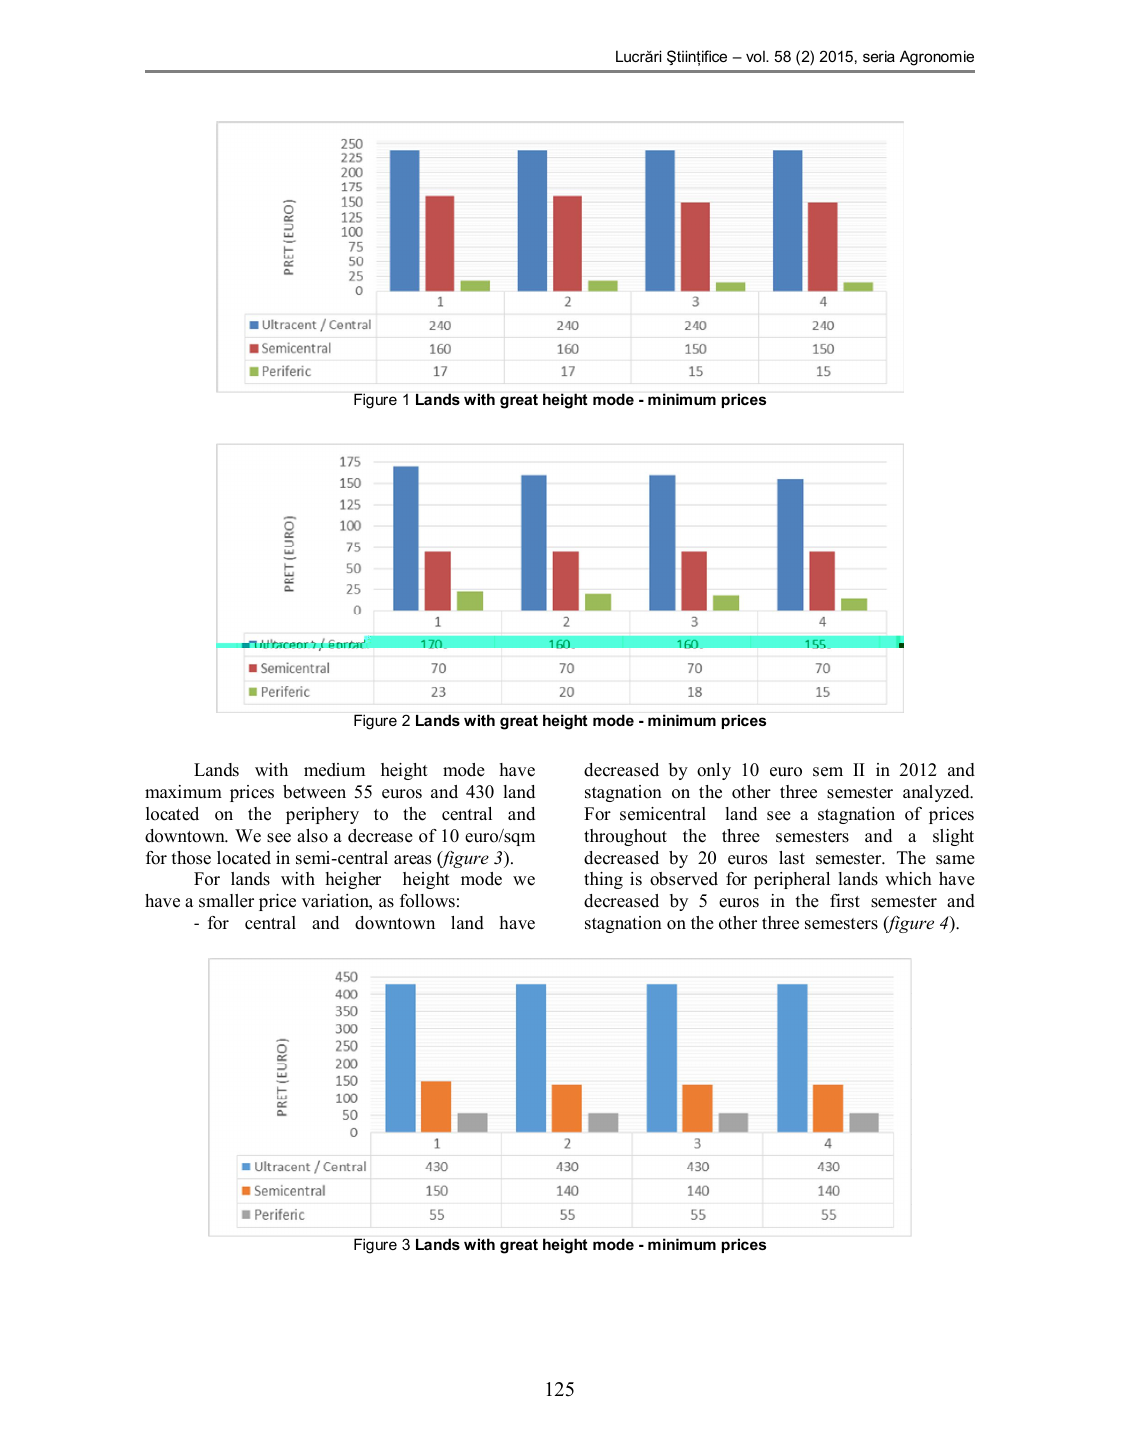  What do you see at coordinates (334, 770) in the screenshot?
I see `medium` at bounding box center [334, 770].
